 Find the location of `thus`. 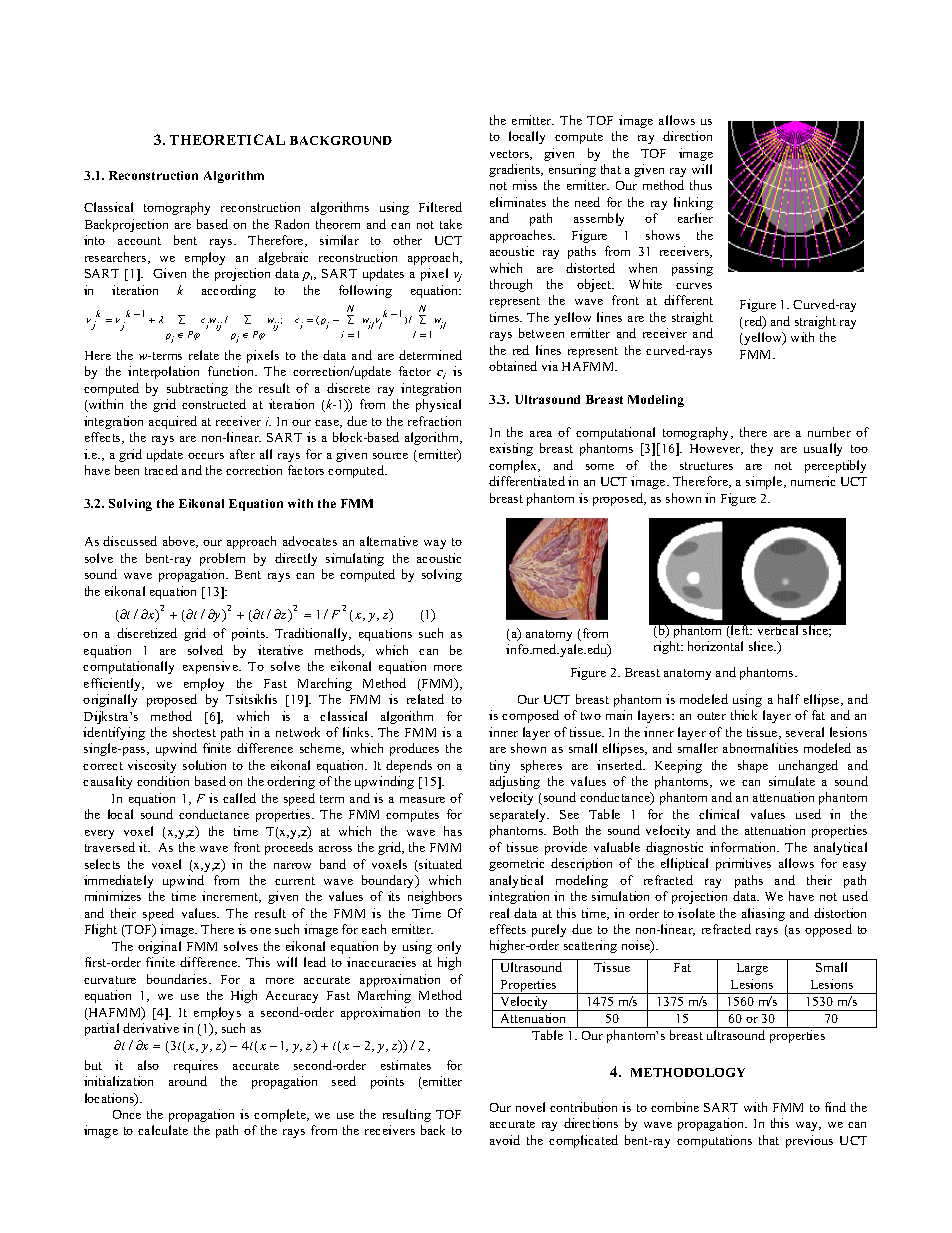

thus is located at coordinates (701, 185).
